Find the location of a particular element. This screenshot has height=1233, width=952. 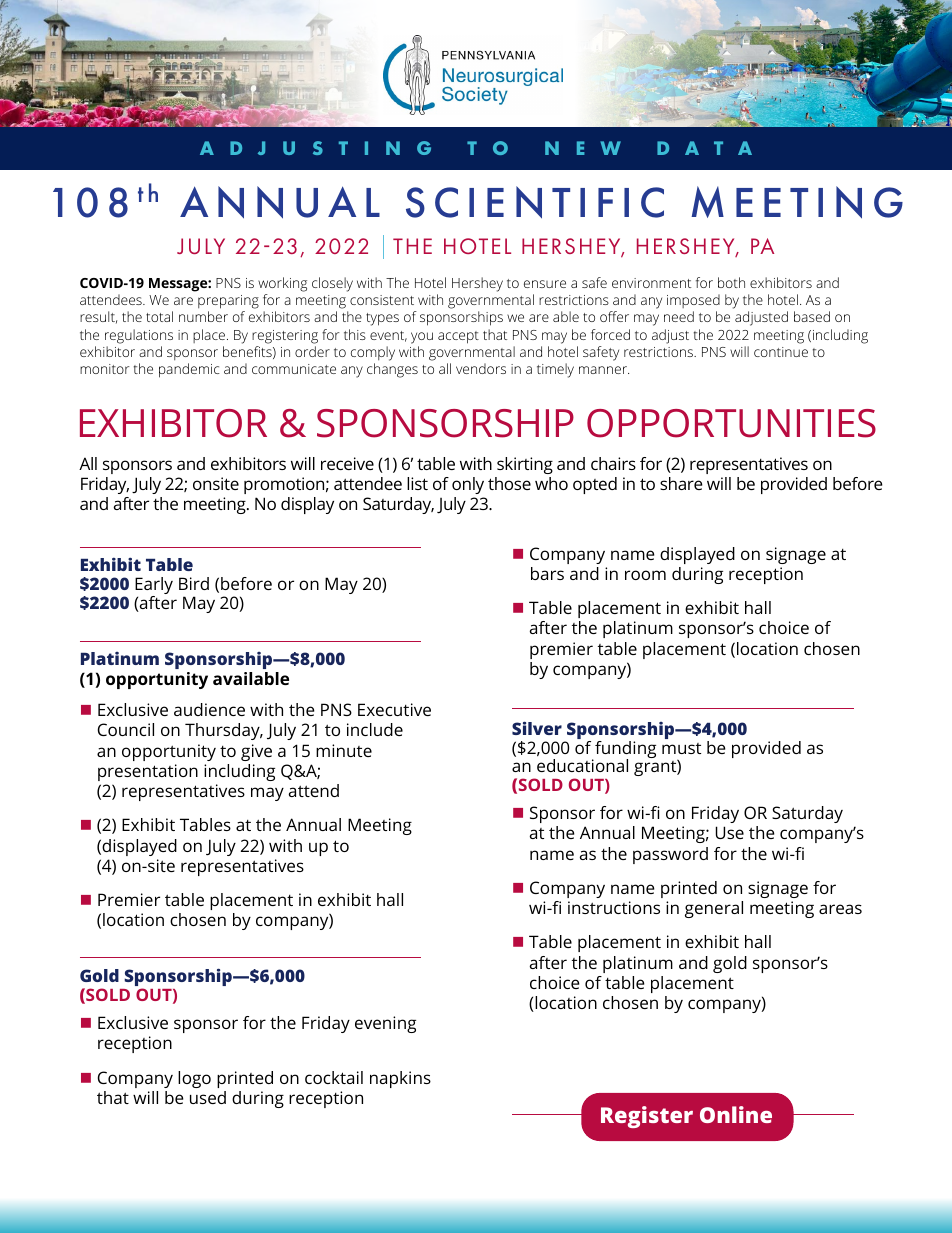

both is located at coordinates (731, 282).
